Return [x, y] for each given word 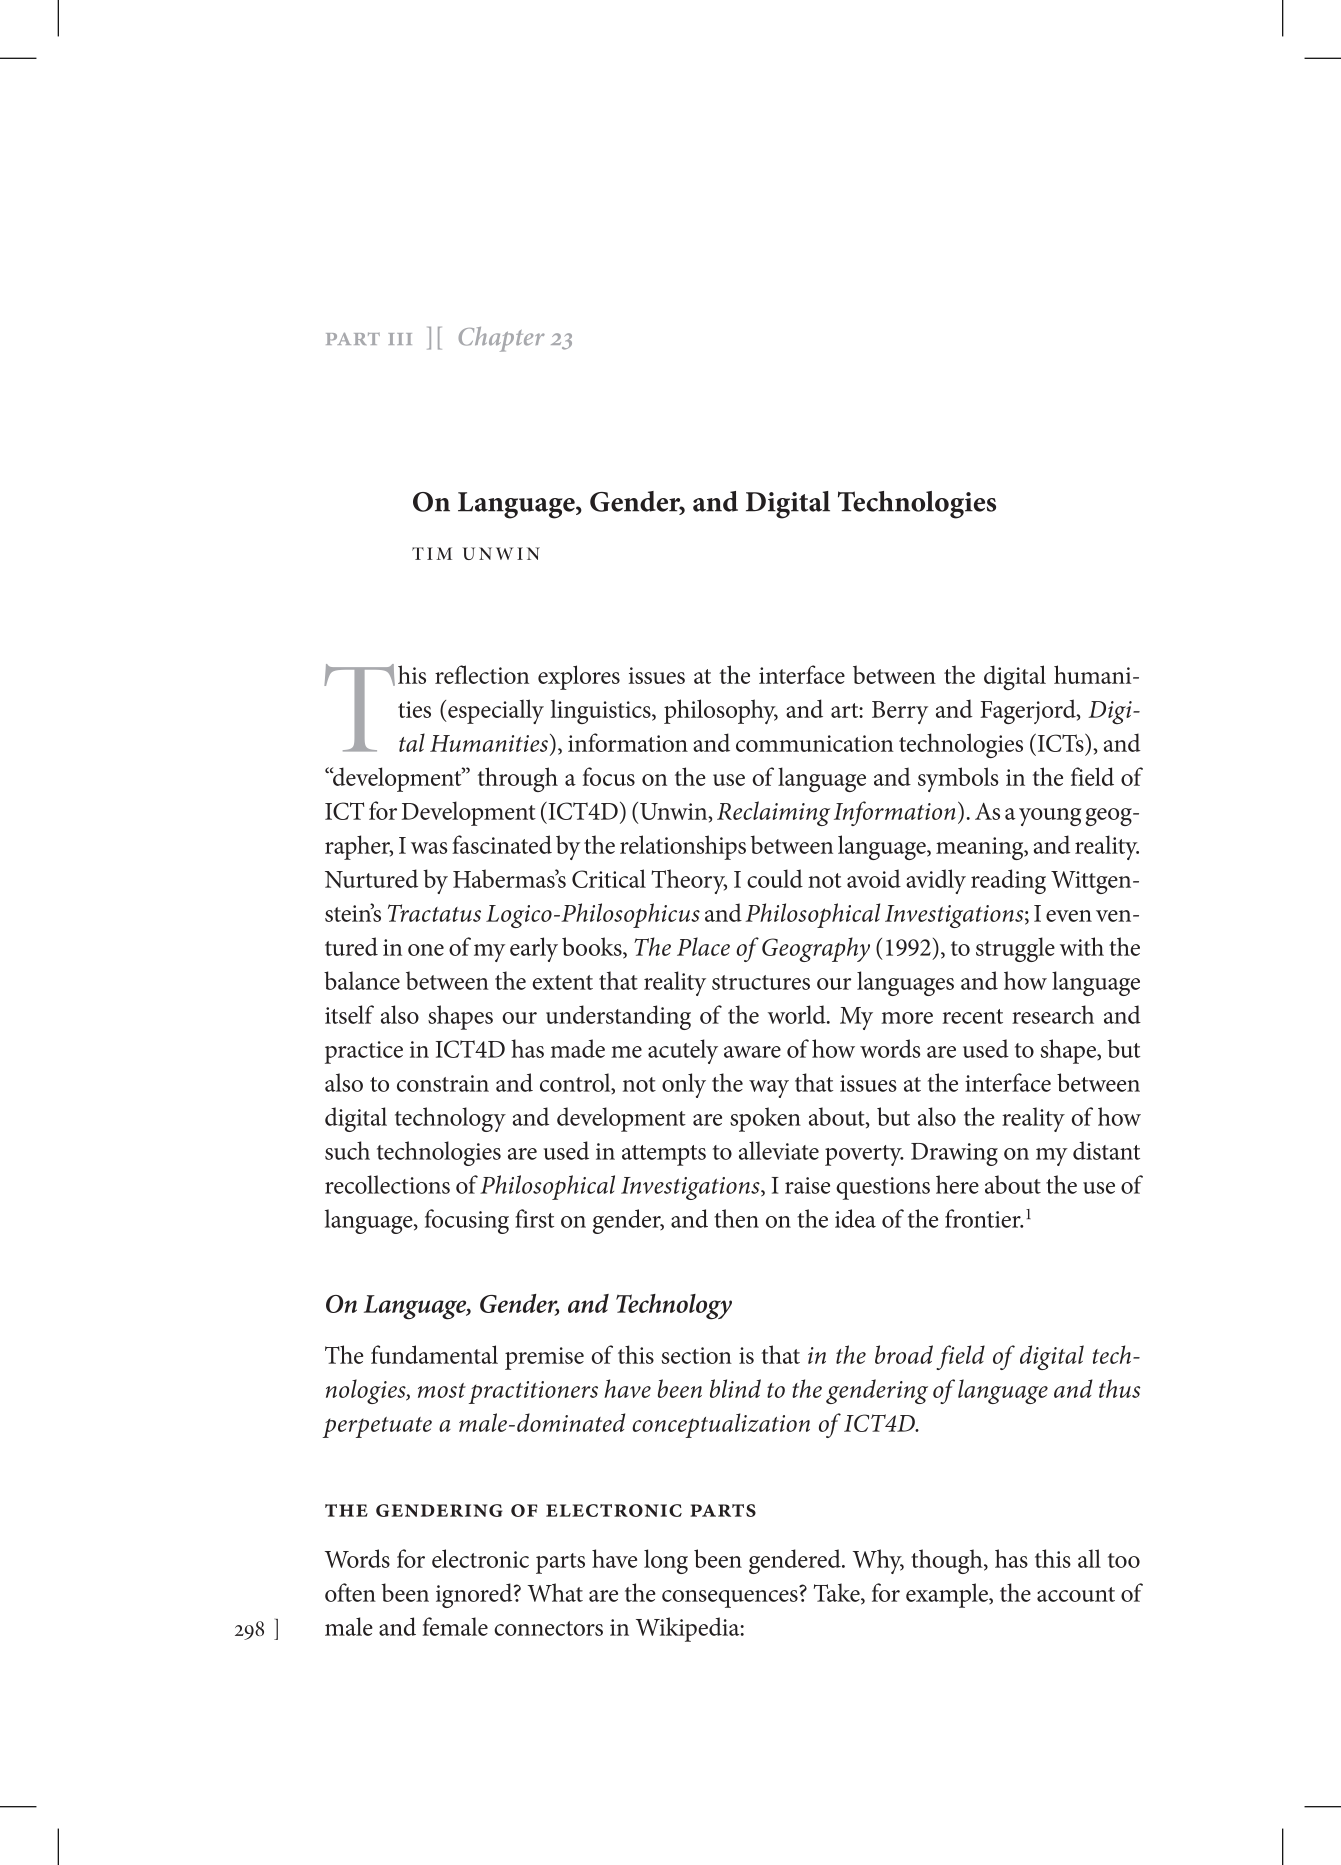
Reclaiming [773, 813]
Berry [900, 712]
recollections [387, 1184]
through [518, 779]
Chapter [502, 339]
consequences [730, 1599]
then [736, 1218]
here [957, 1184]
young [1050, 817]
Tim [432, 553]
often [350, 1592]
